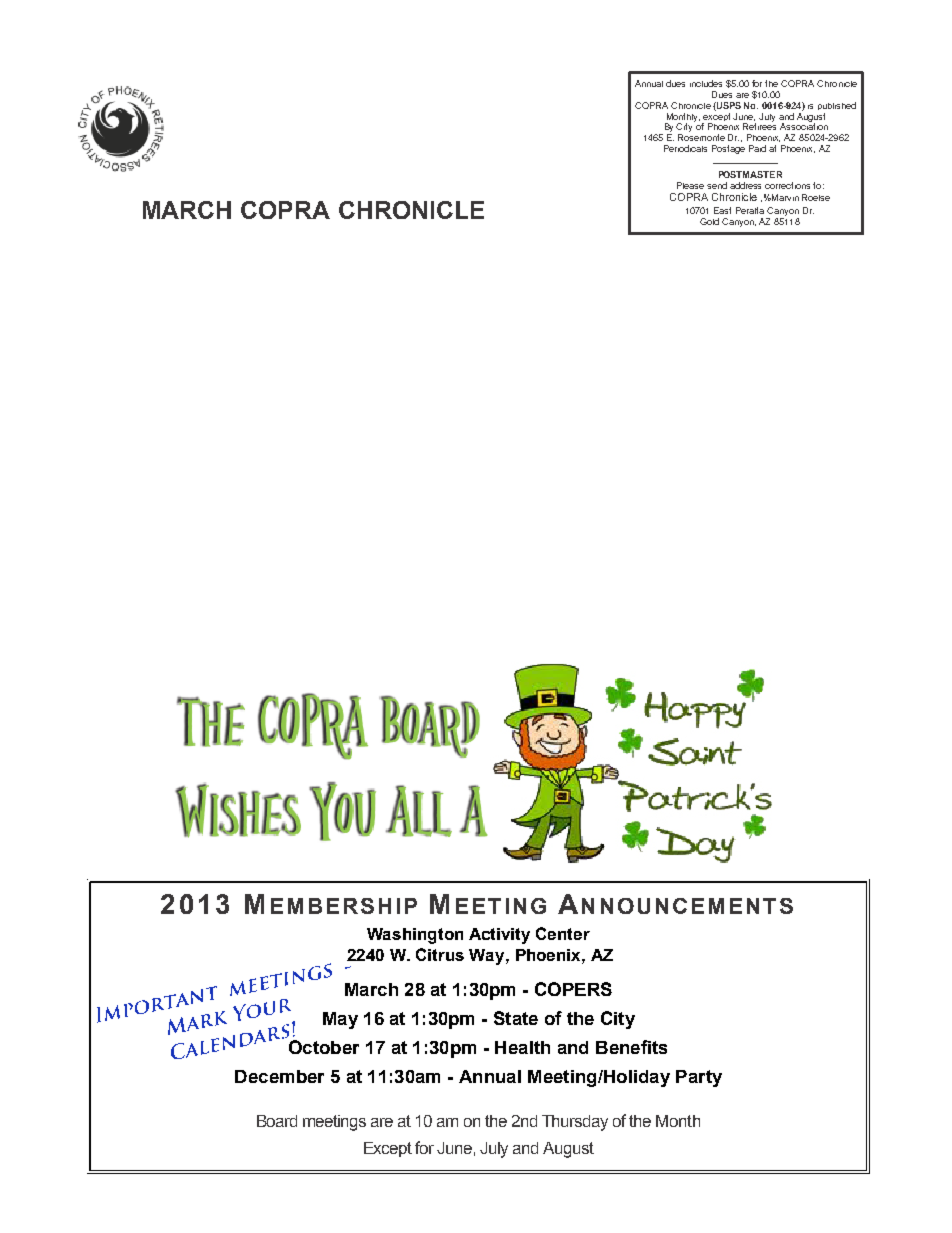  Describe the element at coordinates (706, 83) in the page. I see `includes` at that location.
